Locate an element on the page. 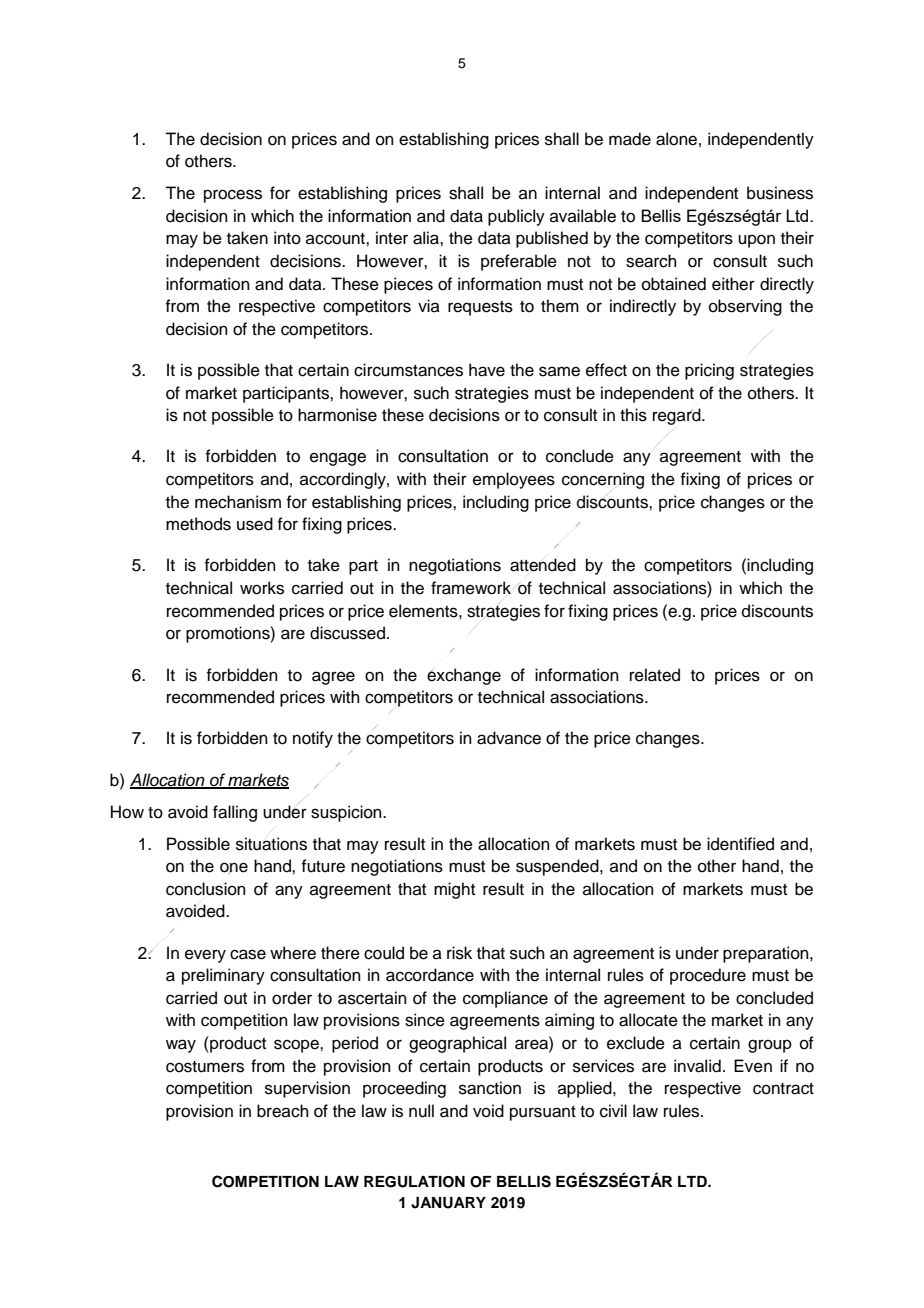 The height and width of the document is (1308, 924). publicly is located at coordinates (516, 217).
